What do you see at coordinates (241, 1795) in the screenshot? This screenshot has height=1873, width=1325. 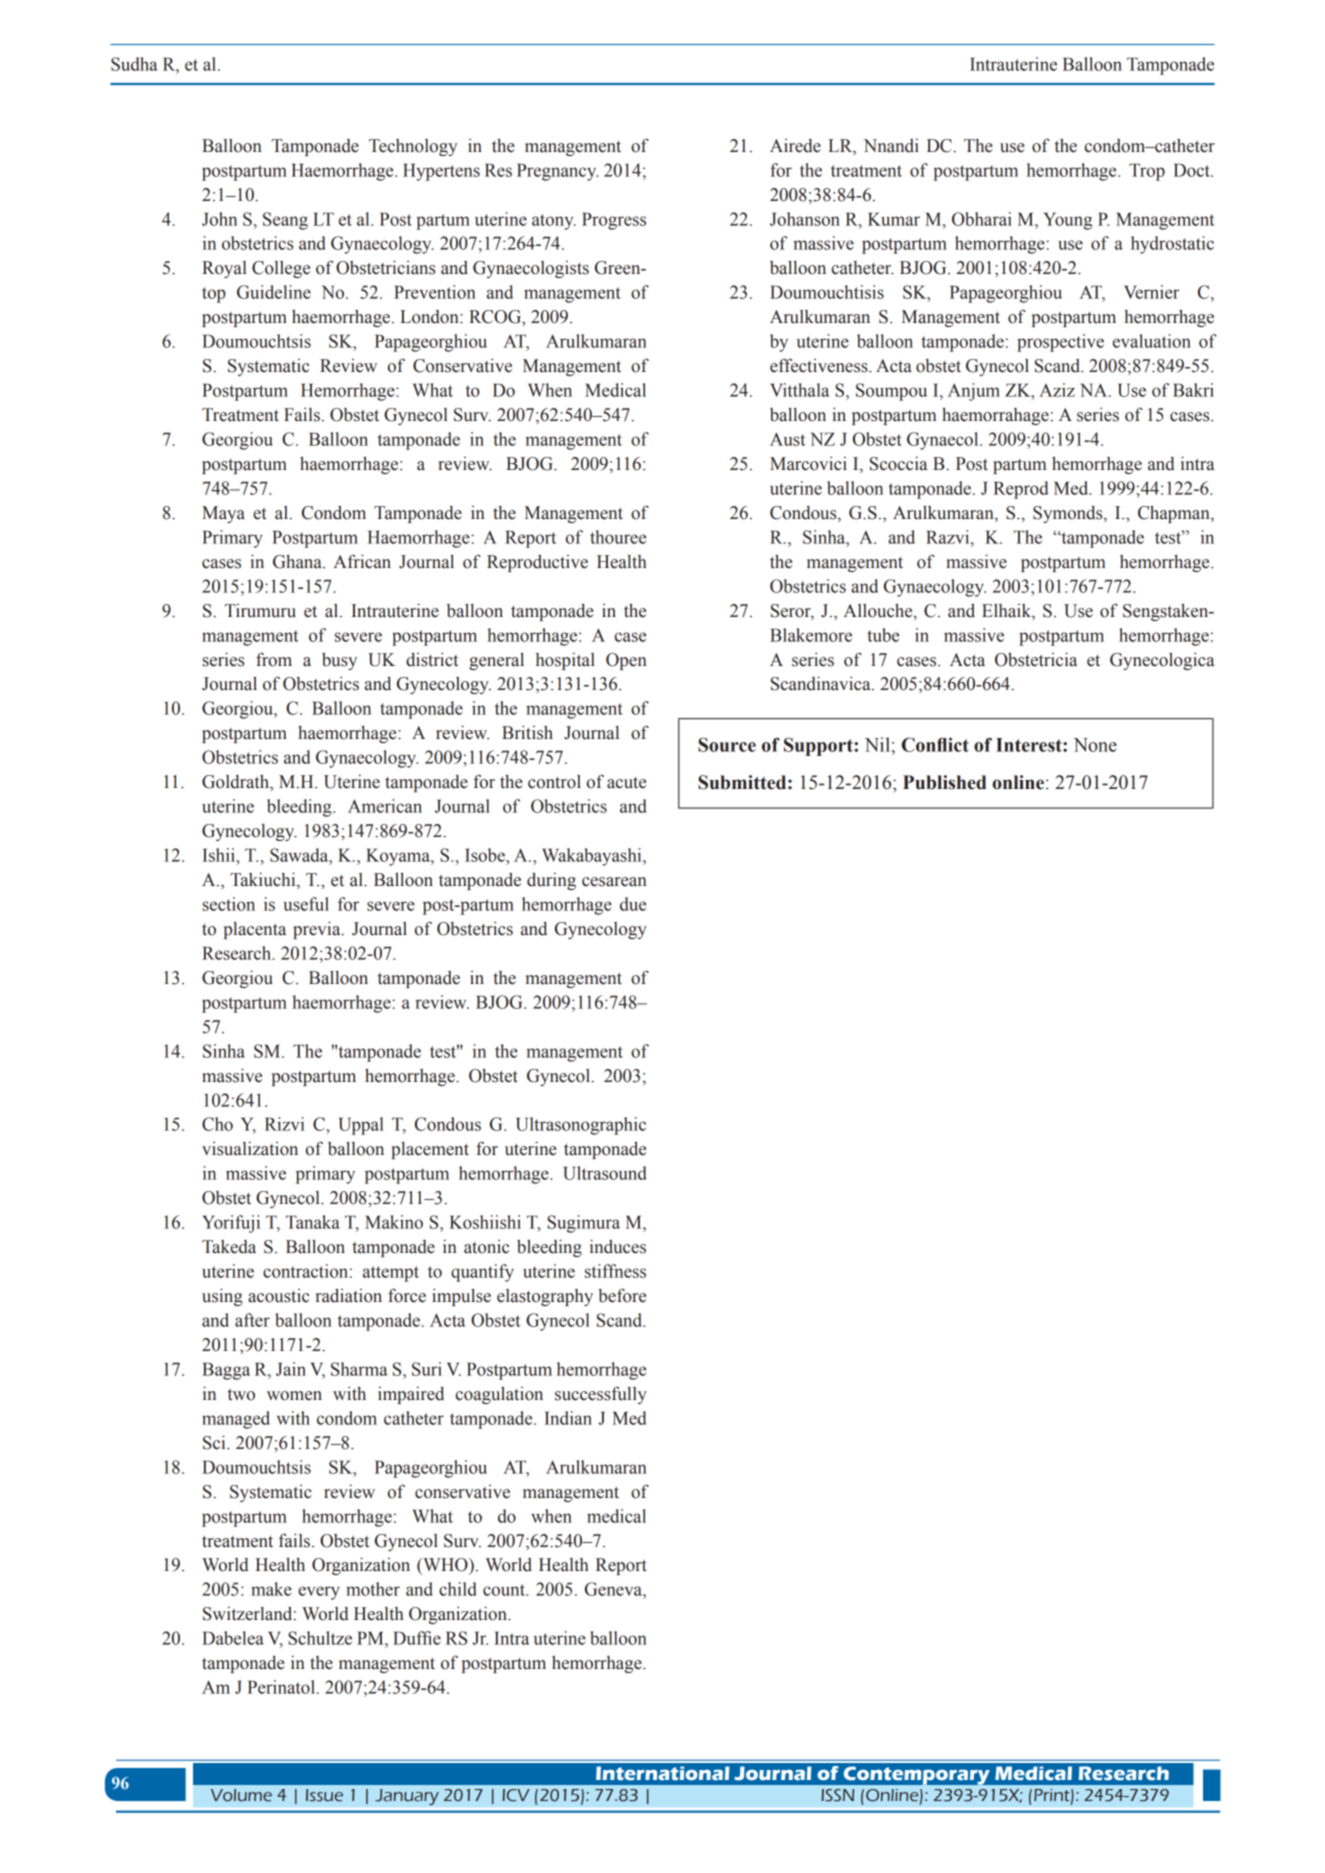 I see `Volume` at bounding box center [241, 1795].
